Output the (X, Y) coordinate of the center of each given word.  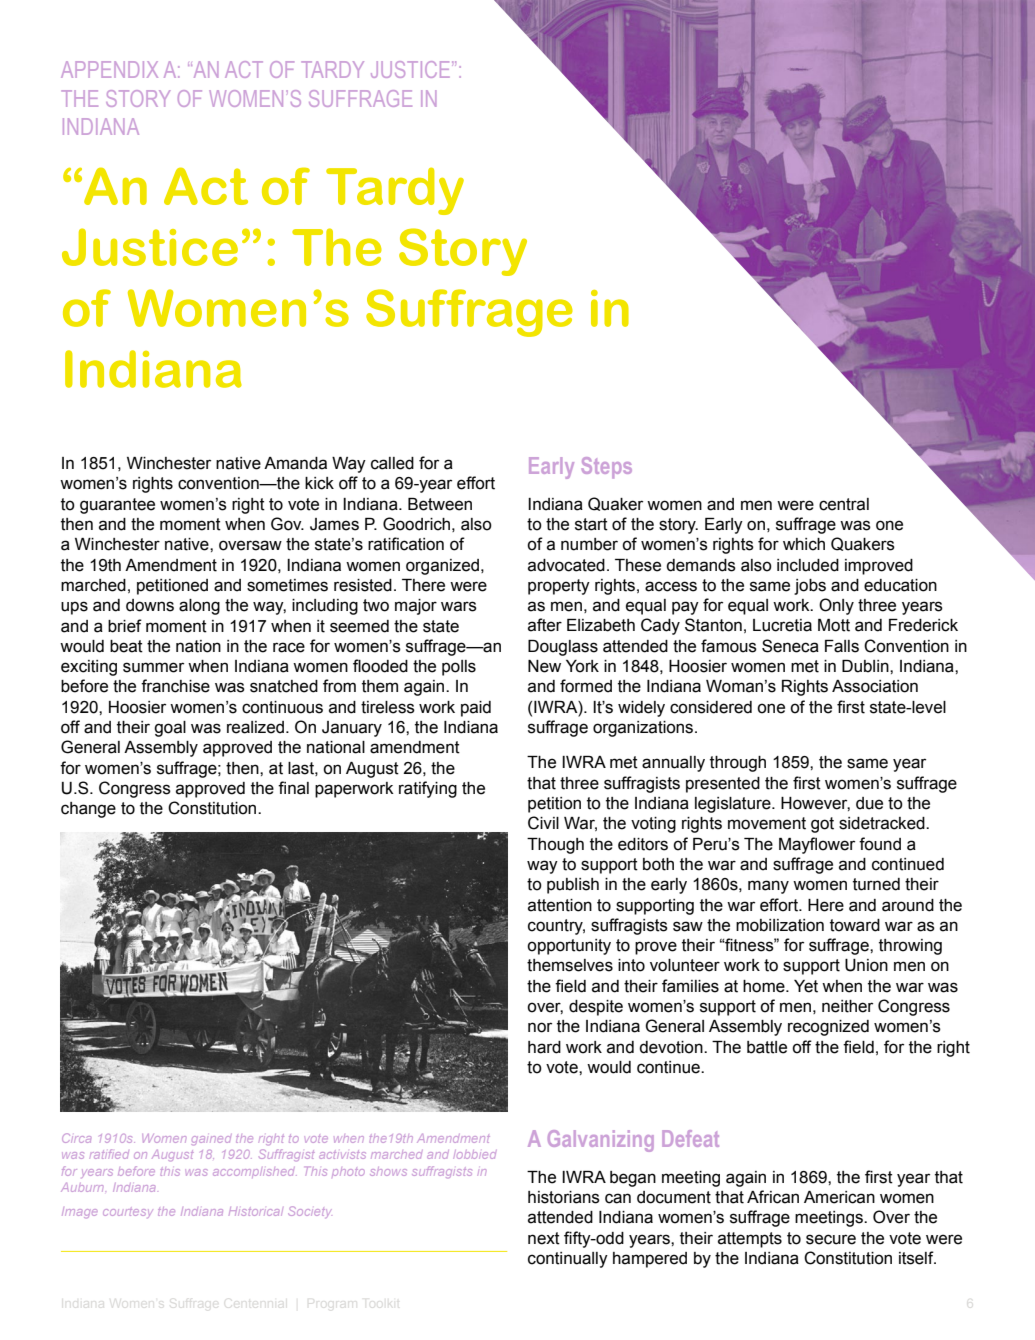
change (88, 810)
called (392, 463)
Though (555, 846)
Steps (607, 468)
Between (440, 504)
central (844, 504)
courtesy (128, 1213)
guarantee (117, 506)
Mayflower (817, 845)
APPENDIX (109, 69)
